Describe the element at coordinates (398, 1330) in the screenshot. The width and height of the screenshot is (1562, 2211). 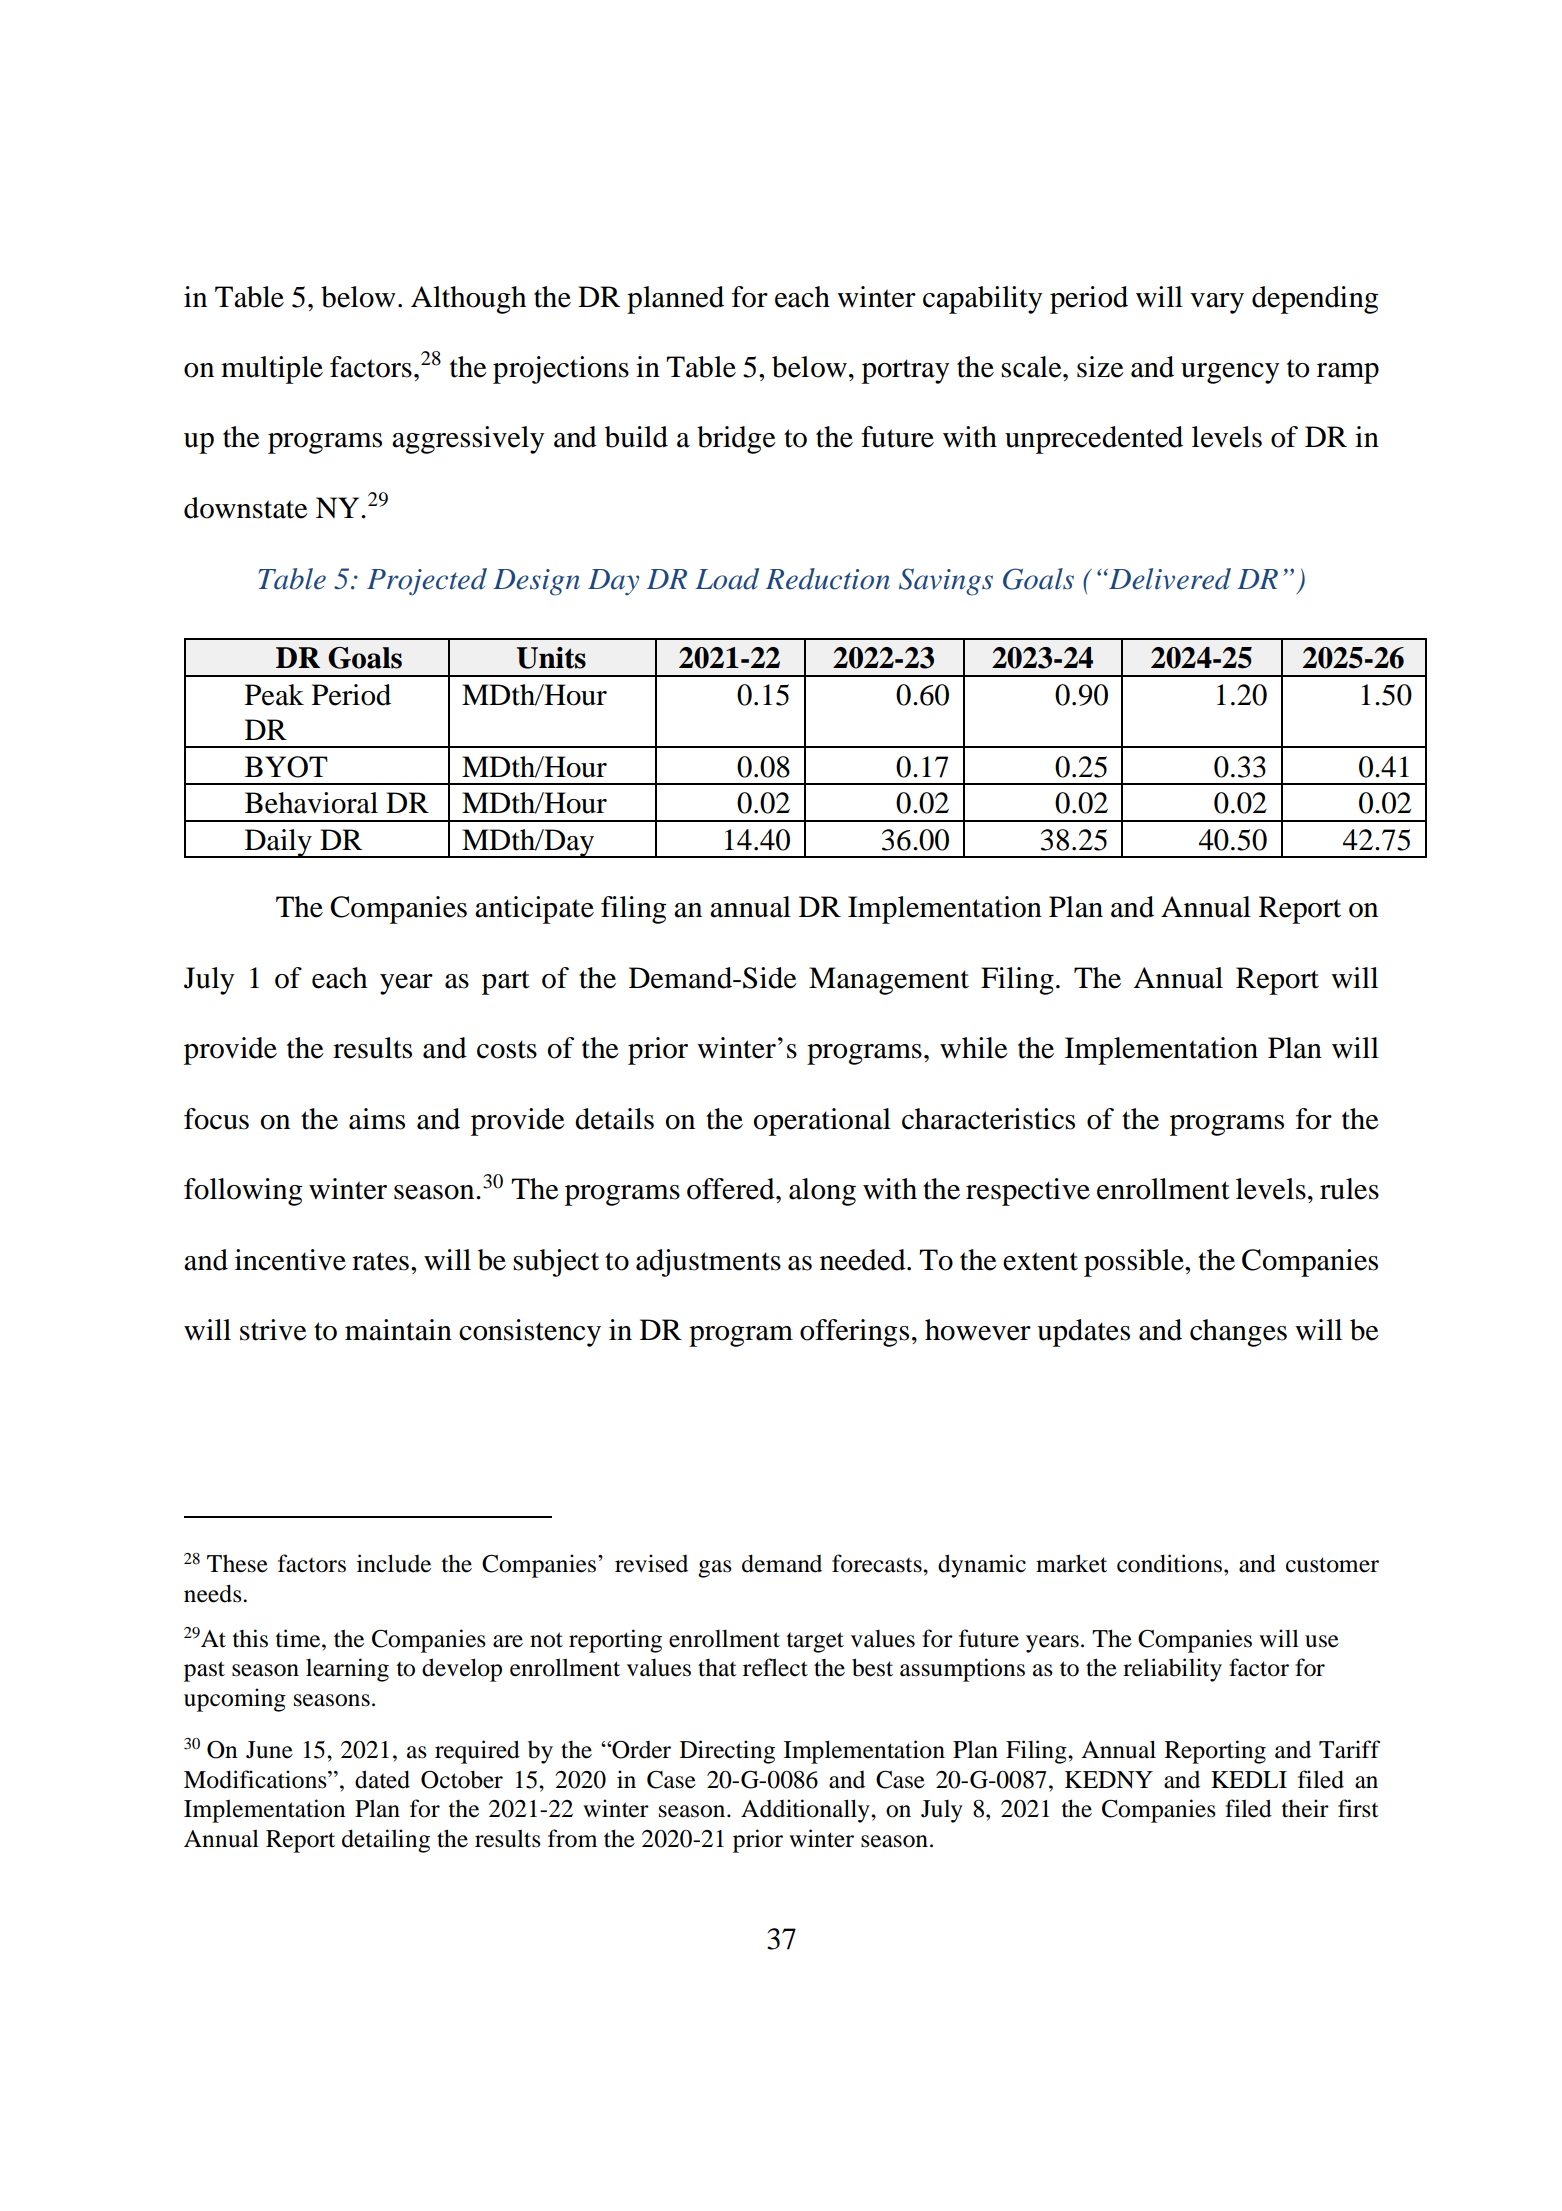
I see `maintain` at that location.
